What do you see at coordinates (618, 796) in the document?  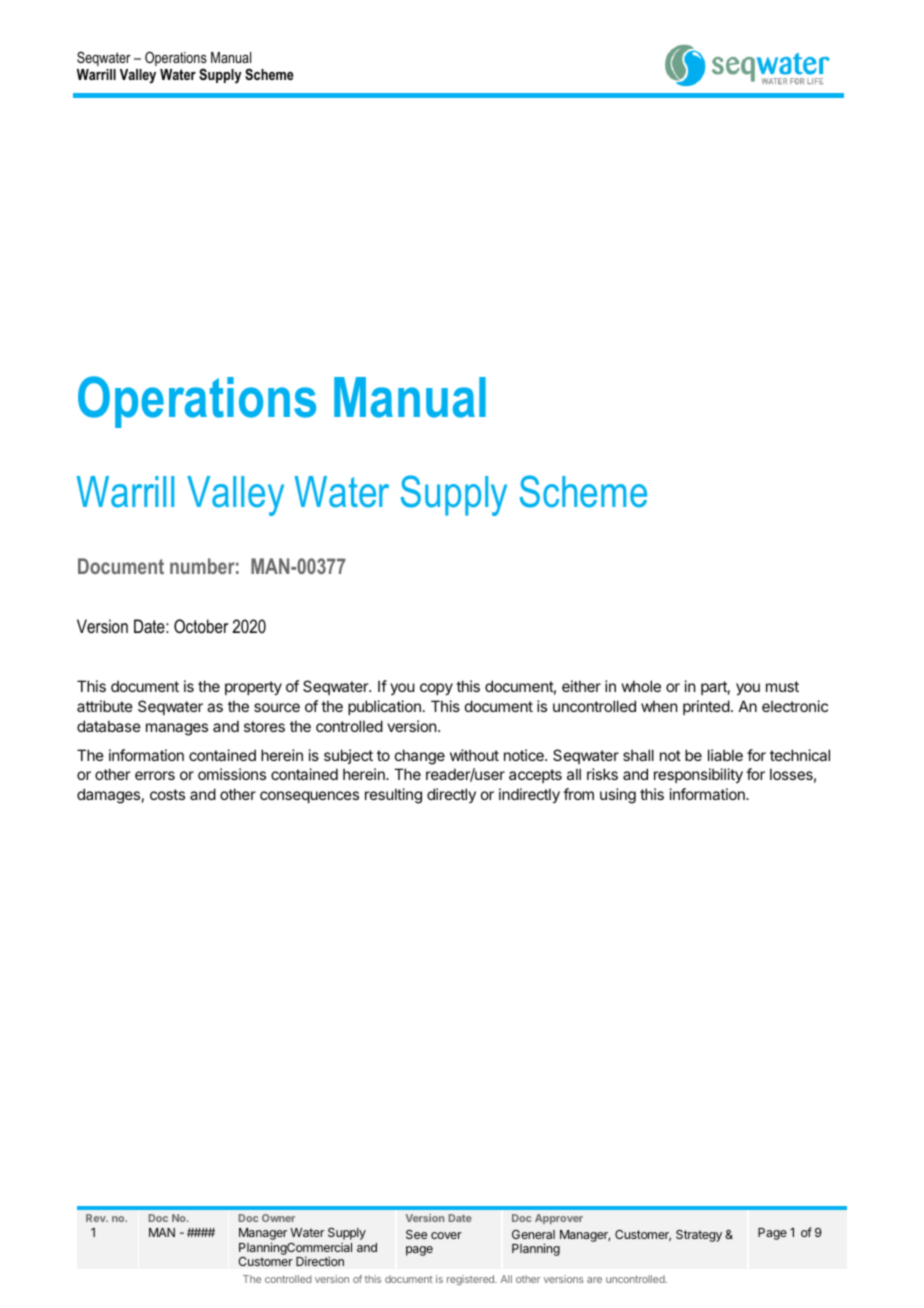 I see `using` at bounding box center [618, 796].
